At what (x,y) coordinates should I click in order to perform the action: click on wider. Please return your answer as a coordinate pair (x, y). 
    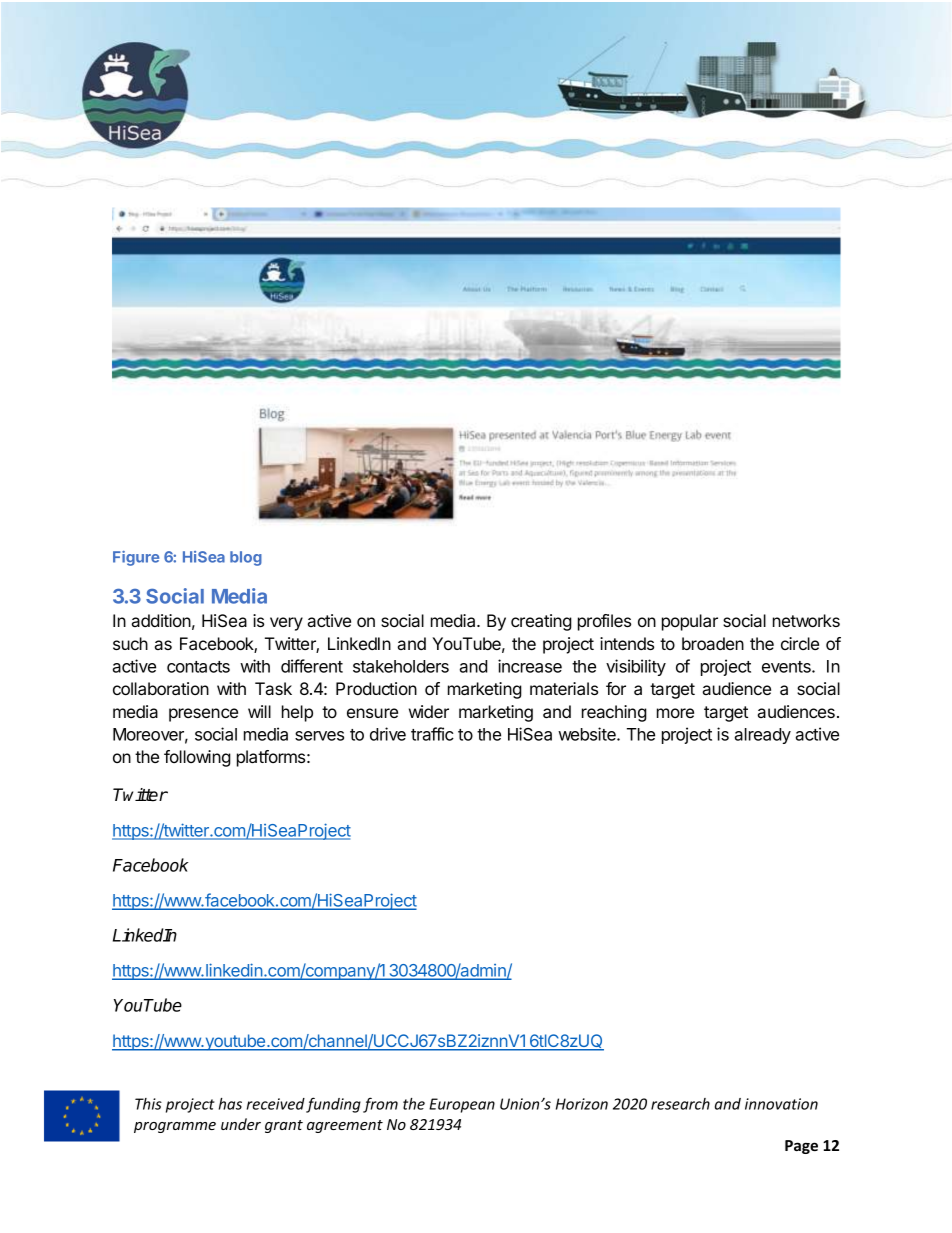
    Looking at the image, I should click on (429, 711).
